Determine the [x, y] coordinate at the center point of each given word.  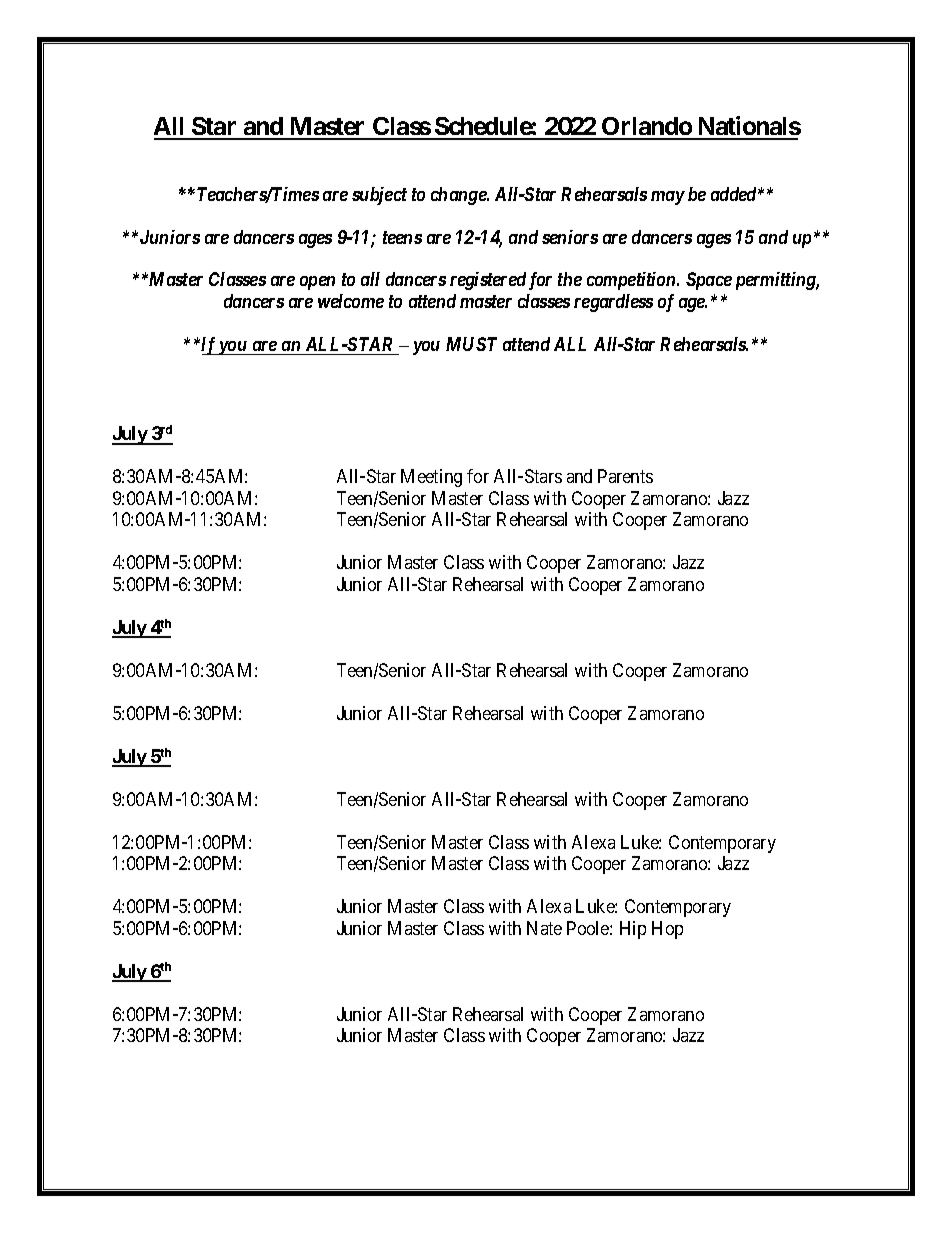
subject [379, 196]
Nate [544, 928]
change [459, 196]
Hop [667, 930]
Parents [625, 476]
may [668, 198]
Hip [633, 930]
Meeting [431, 478]
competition [632, 281]
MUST [471, 344]
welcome [351, 301]
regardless [613, 303]
